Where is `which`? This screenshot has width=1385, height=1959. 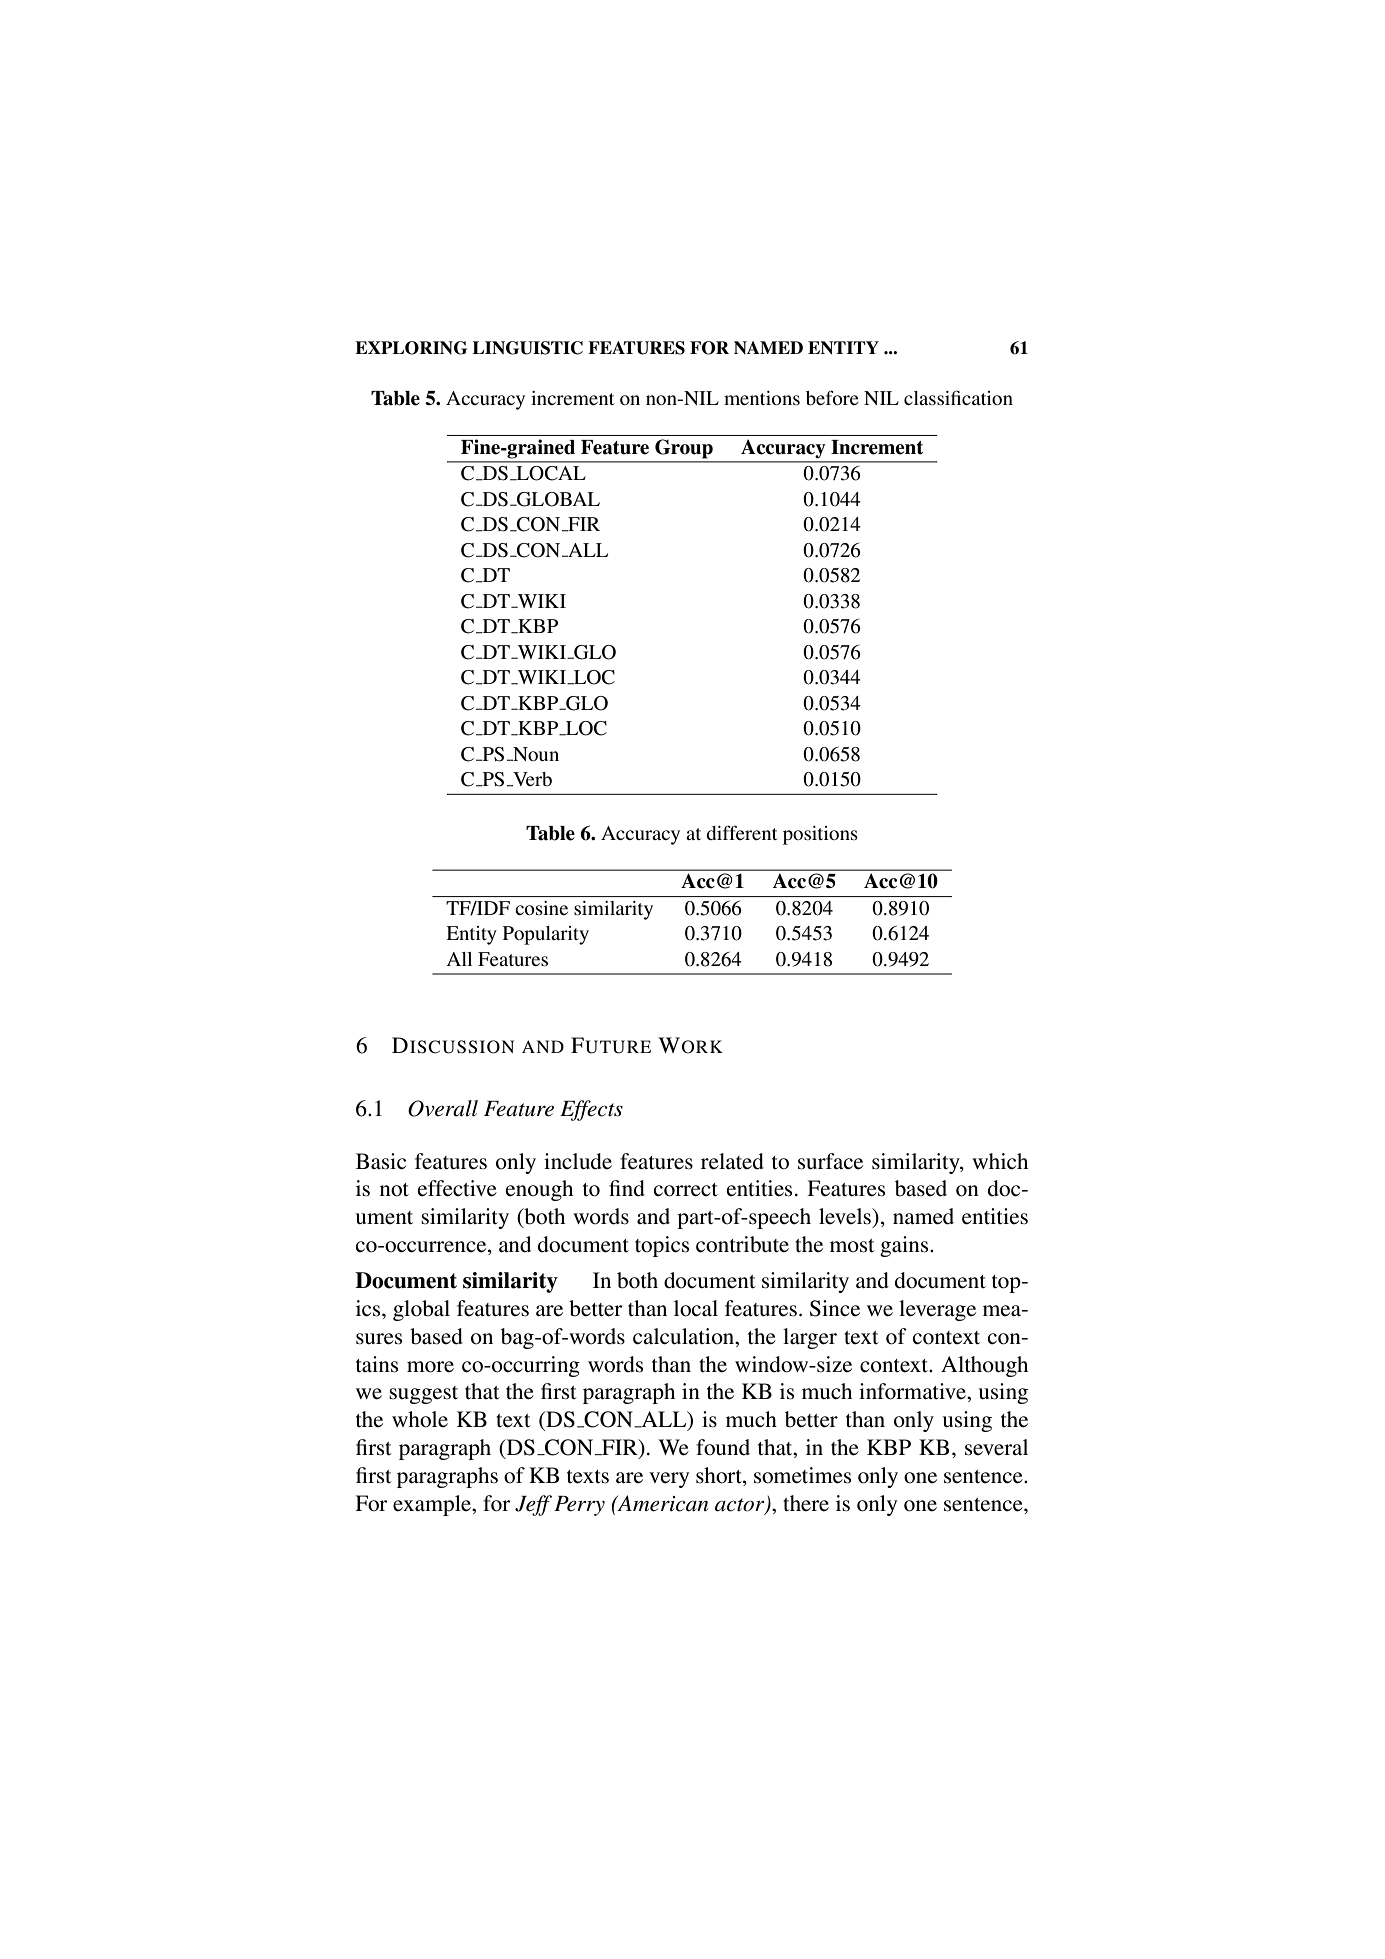 which is located at coordinates (1000, 1161).
